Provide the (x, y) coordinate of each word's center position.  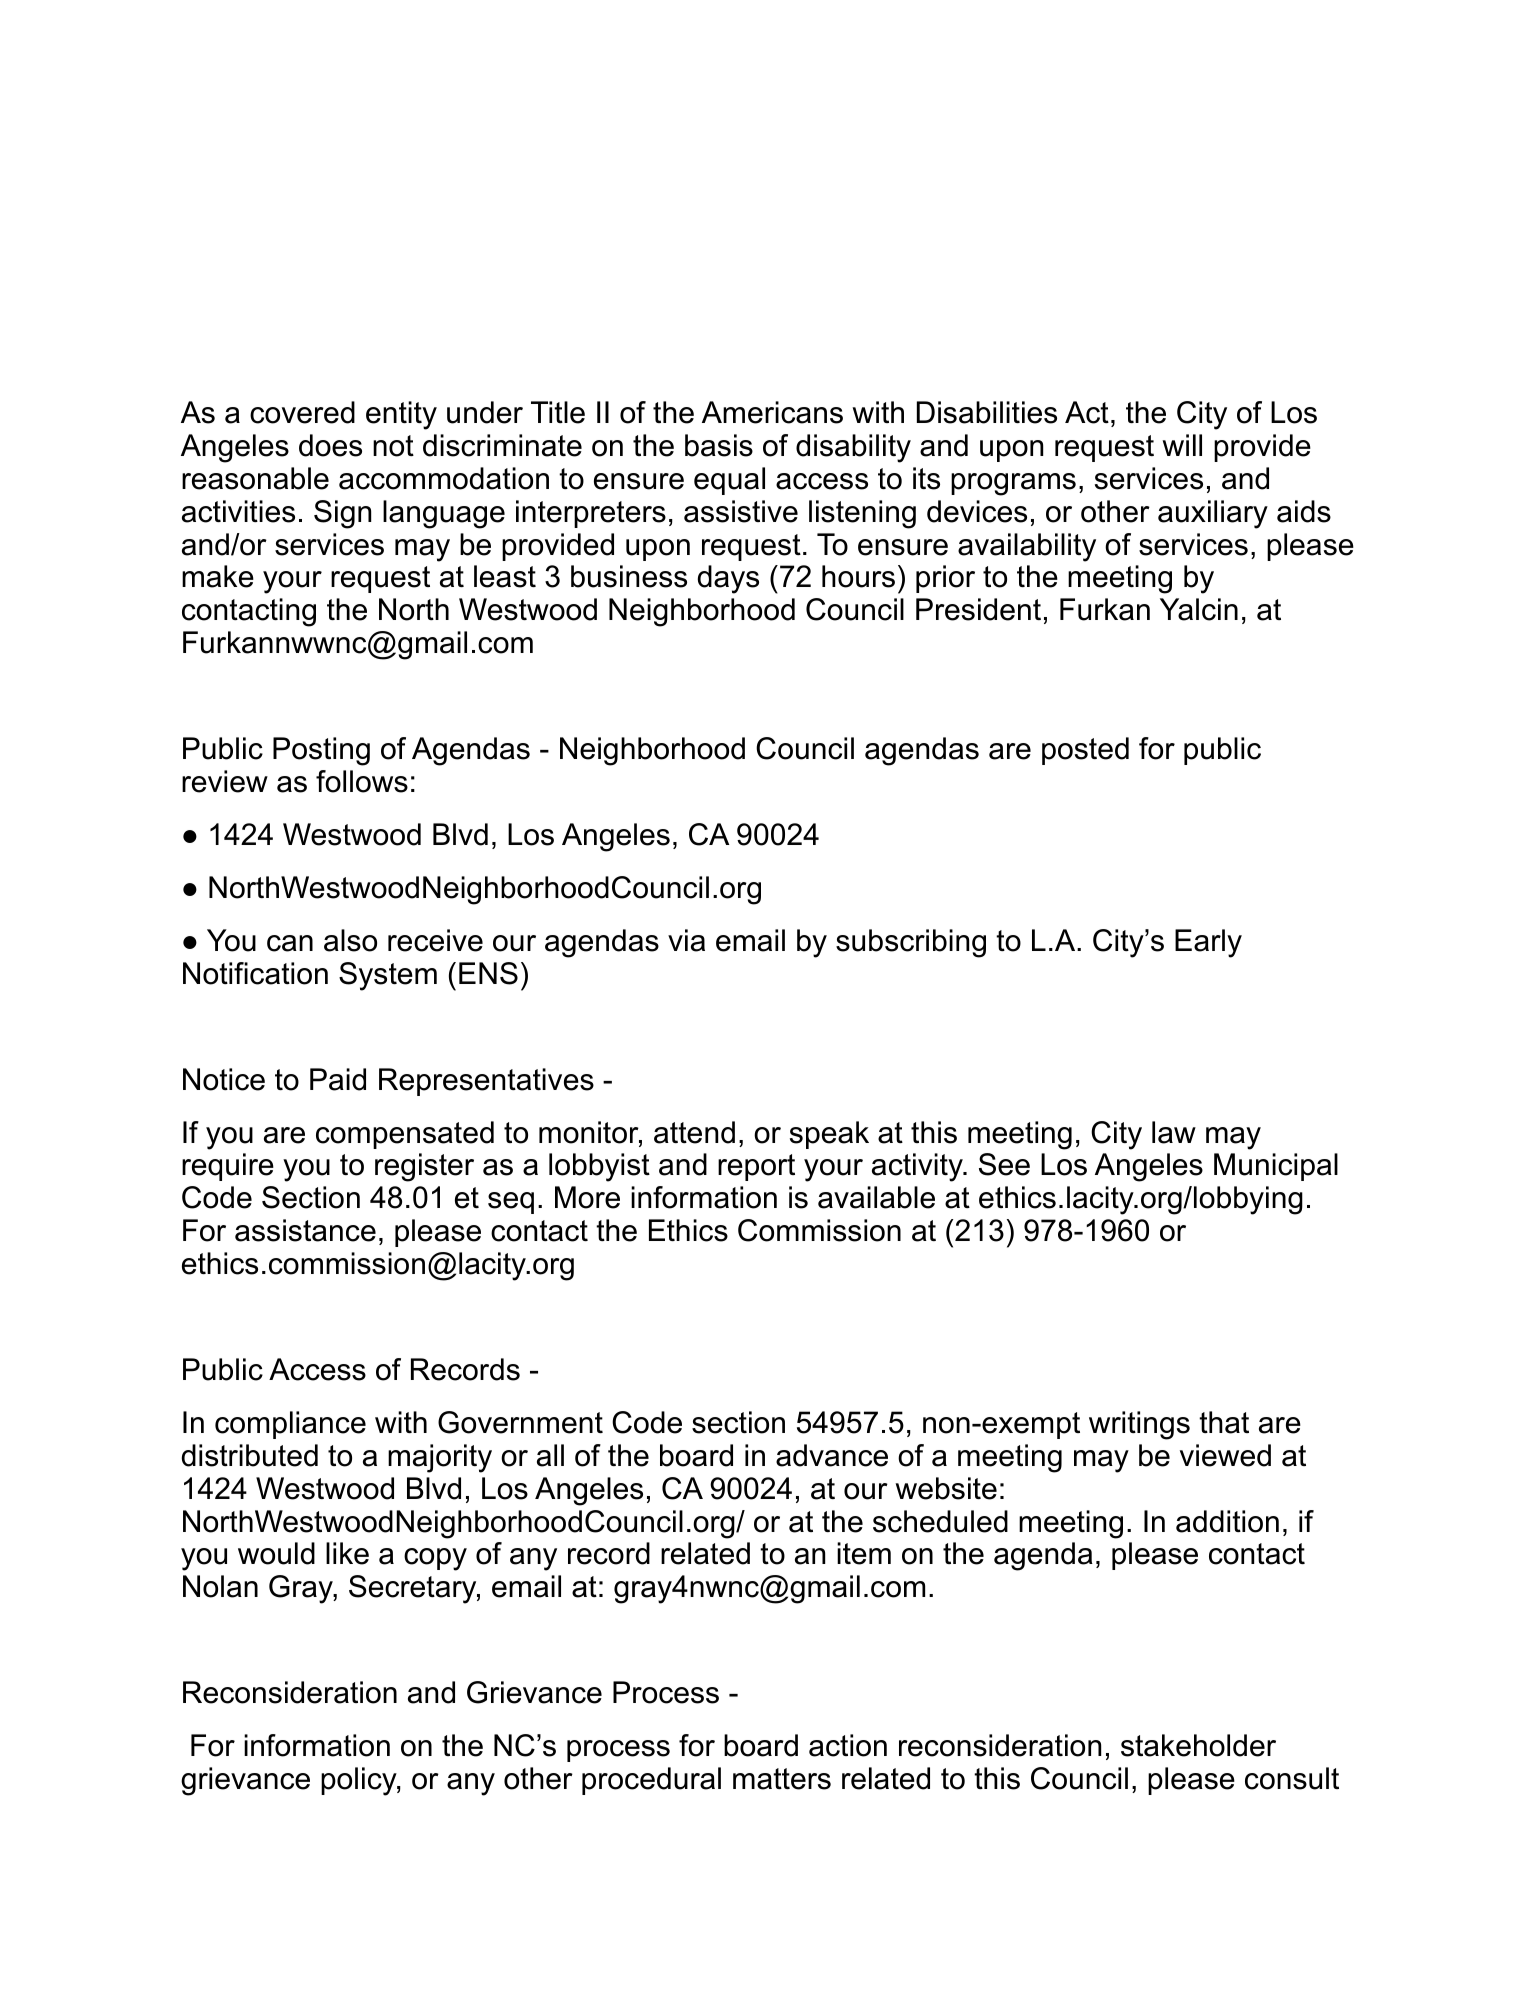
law (1174, 1132)
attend (694, 1132)
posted (1085, 751)
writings (1139, 1425)
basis (719, 445)
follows (362, 781)
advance (832, 1455)
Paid (338, 1079)
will (1182, 445)
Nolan (220, 1586)
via (686, 940)
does (330, 445)
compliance (290, 1425)
